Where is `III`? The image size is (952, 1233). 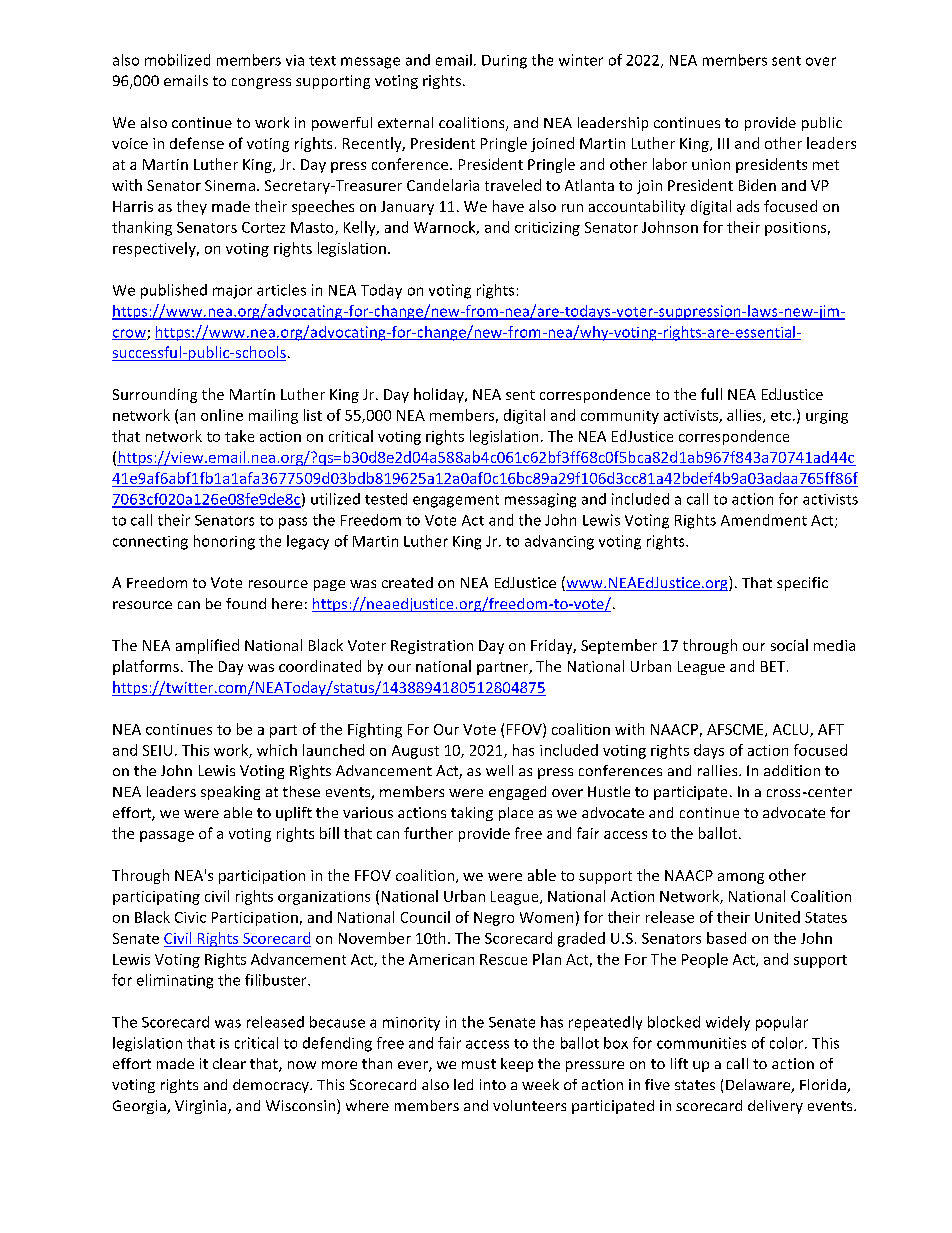 III is located at coordinates (723, 143).
